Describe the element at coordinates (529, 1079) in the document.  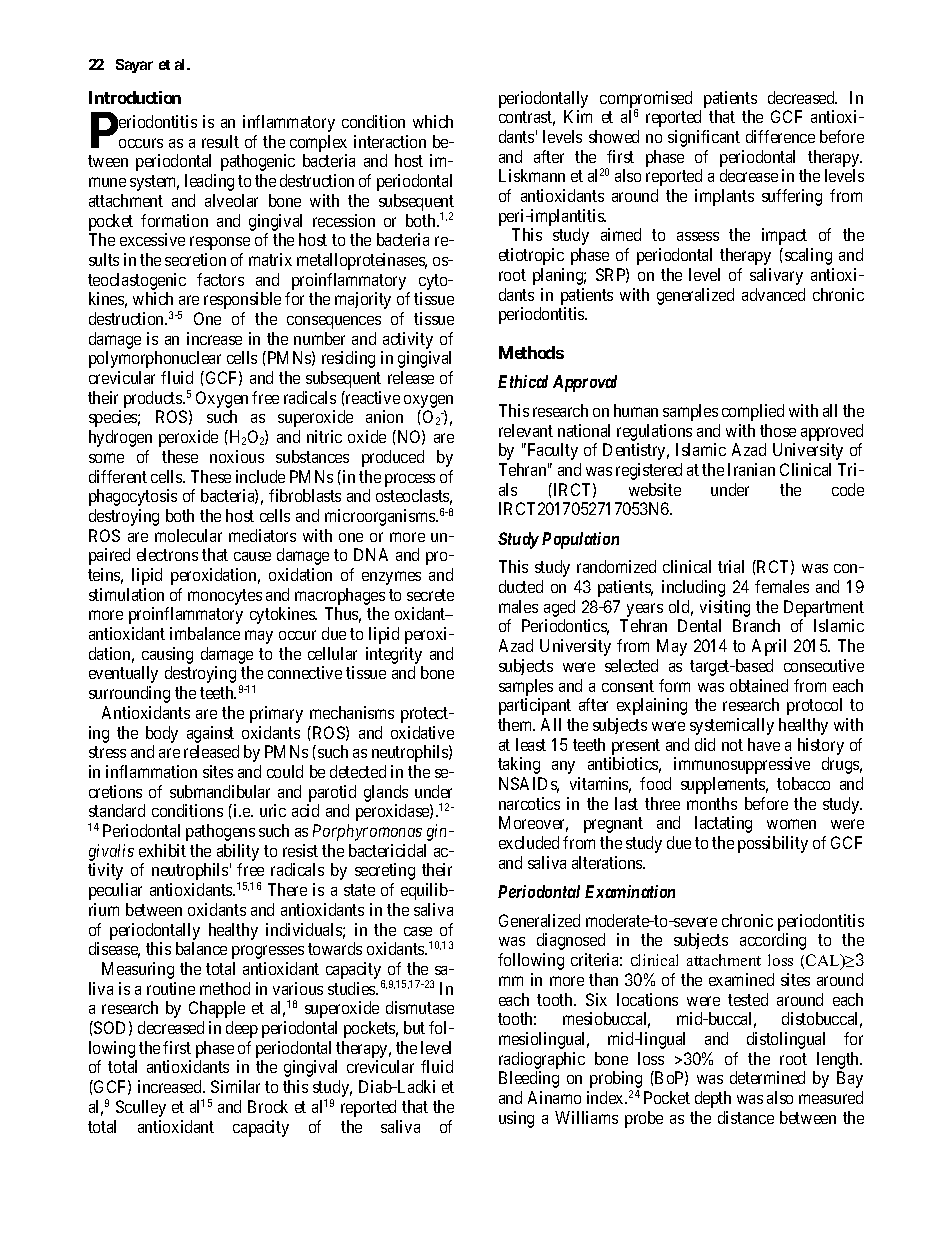
I see `Bleeding` at that location.
